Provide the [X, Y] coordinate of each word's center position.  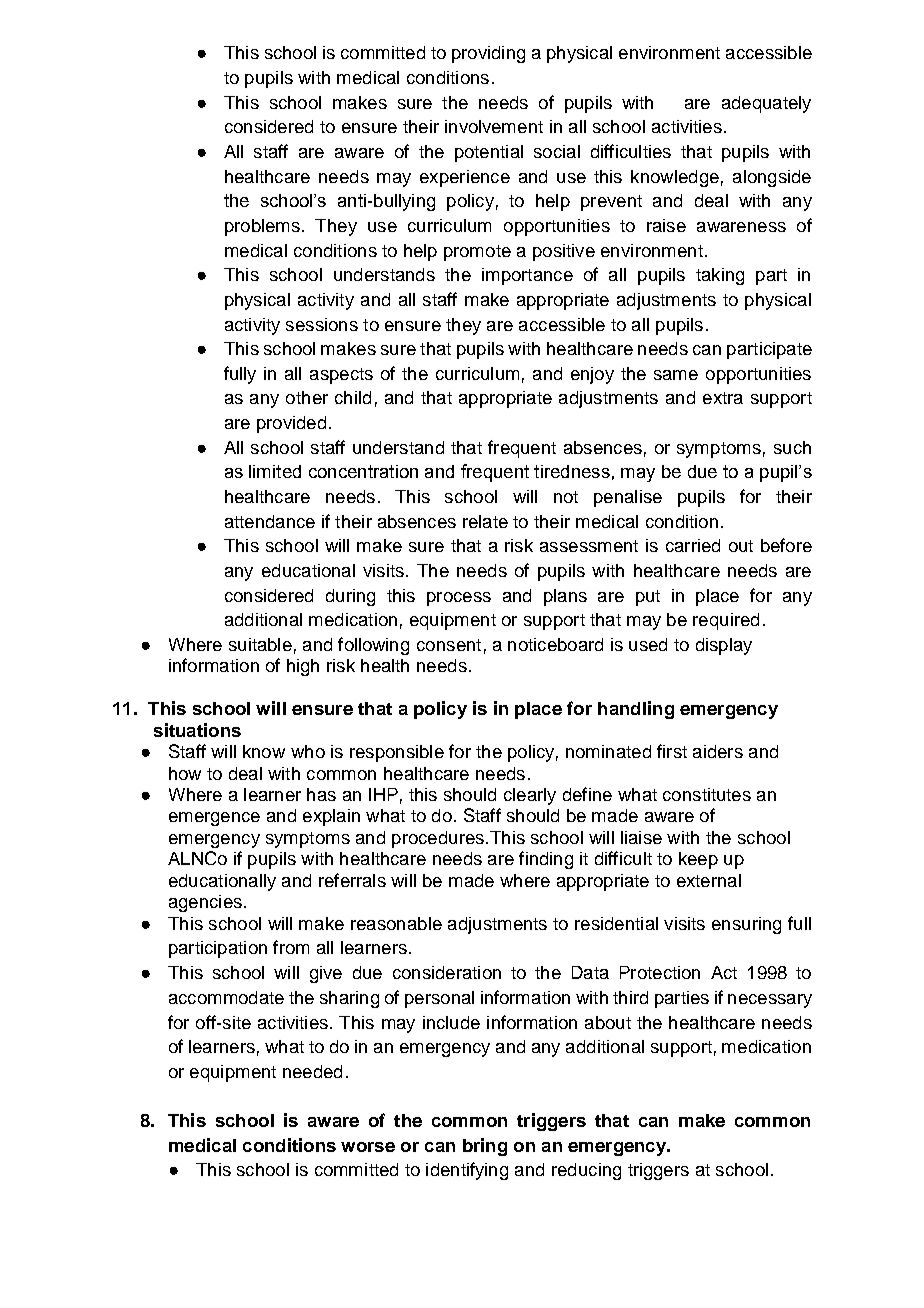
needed [312, 1071]
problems [262, 227]
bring [485, 1147]
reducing [586, 1171]
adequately [766, 104]
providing [488, 54]
